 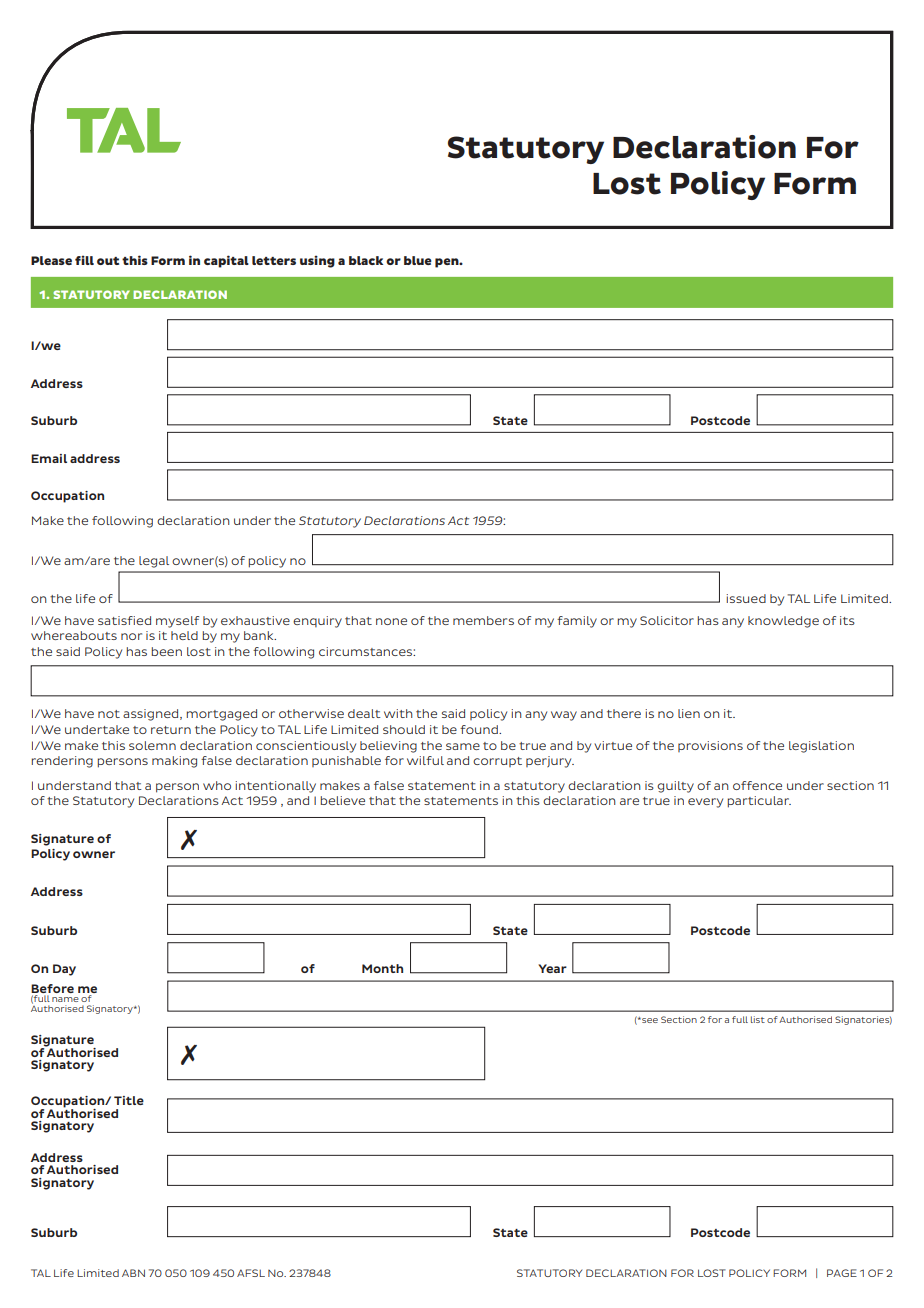 I want to click on ABN, so click(x=133, y=1273).
